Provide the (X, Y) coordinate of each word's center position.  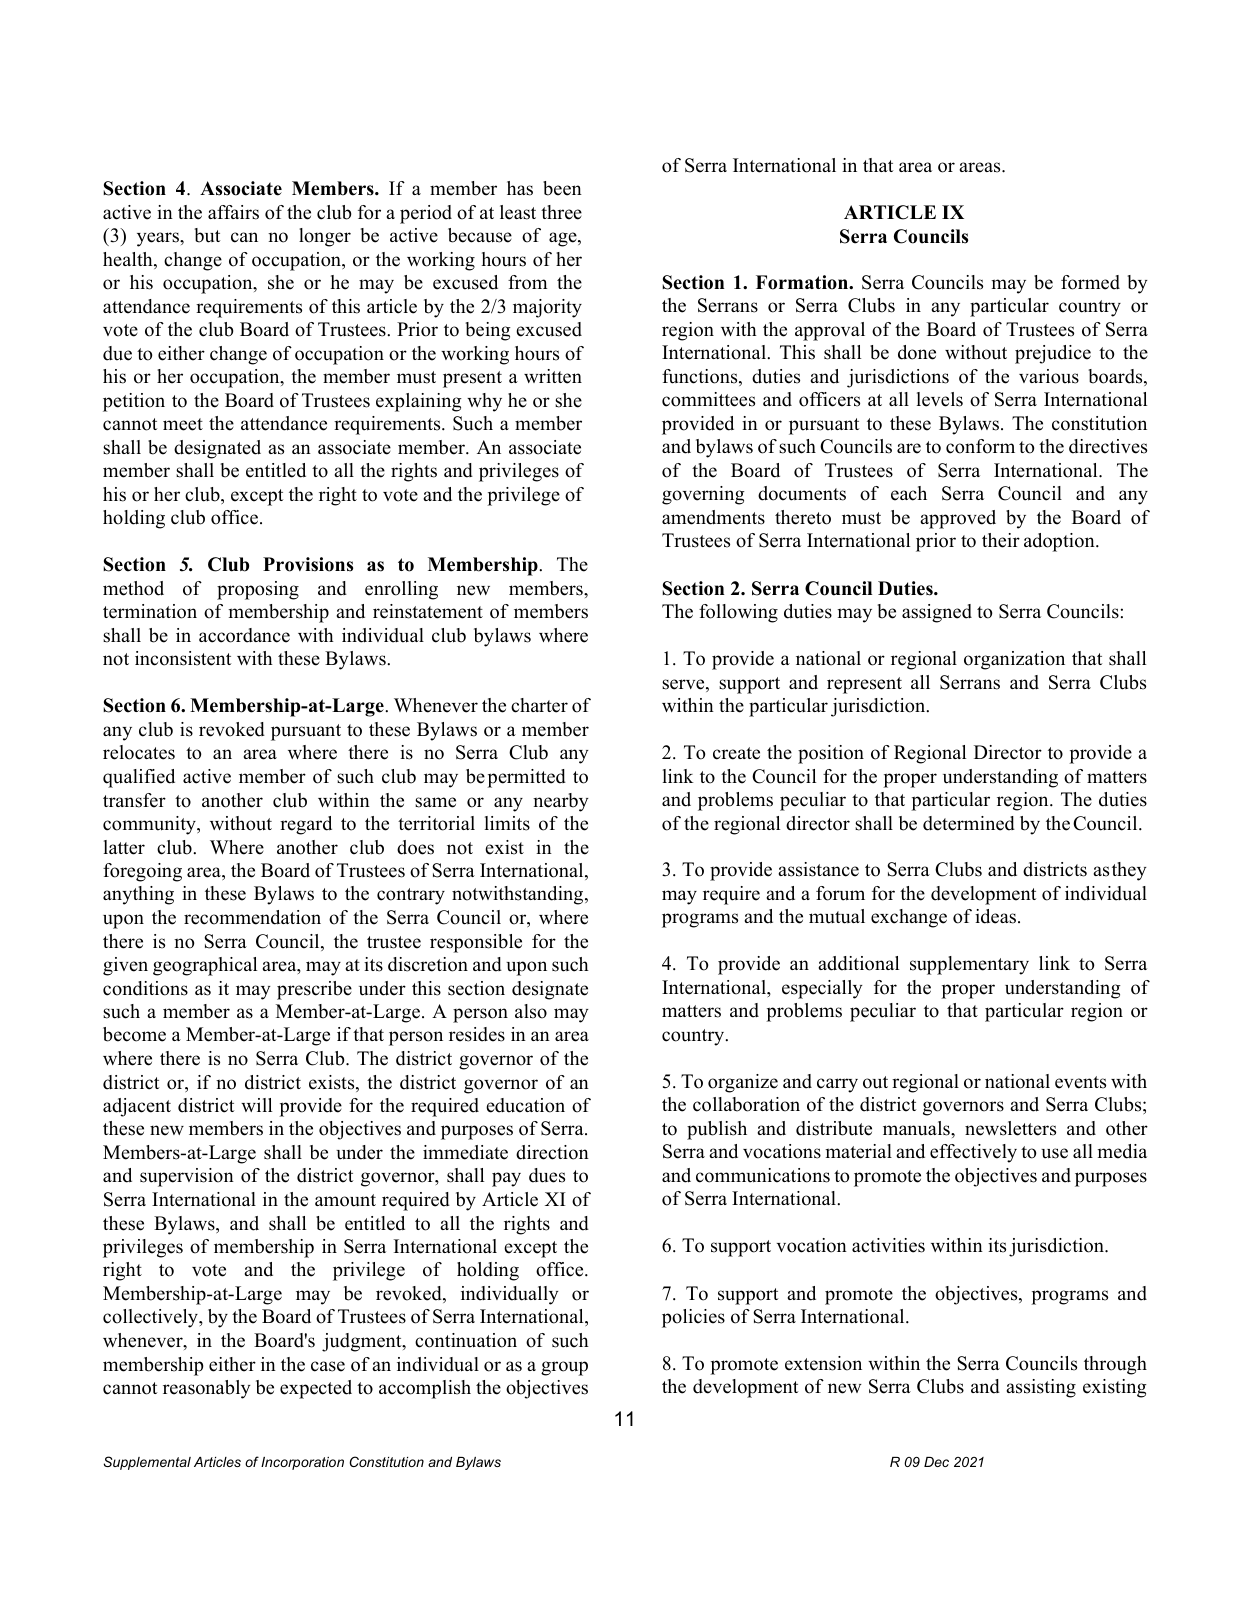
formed (1090, 282)
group (564, 1368)
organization (1014, 660)
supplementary (969, 965)
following (738, 613)
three (561, 212)
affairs (233, 212)
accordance (244, 635)
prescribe (314, 990)
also (531, 1011)
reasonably (207, 1389)
